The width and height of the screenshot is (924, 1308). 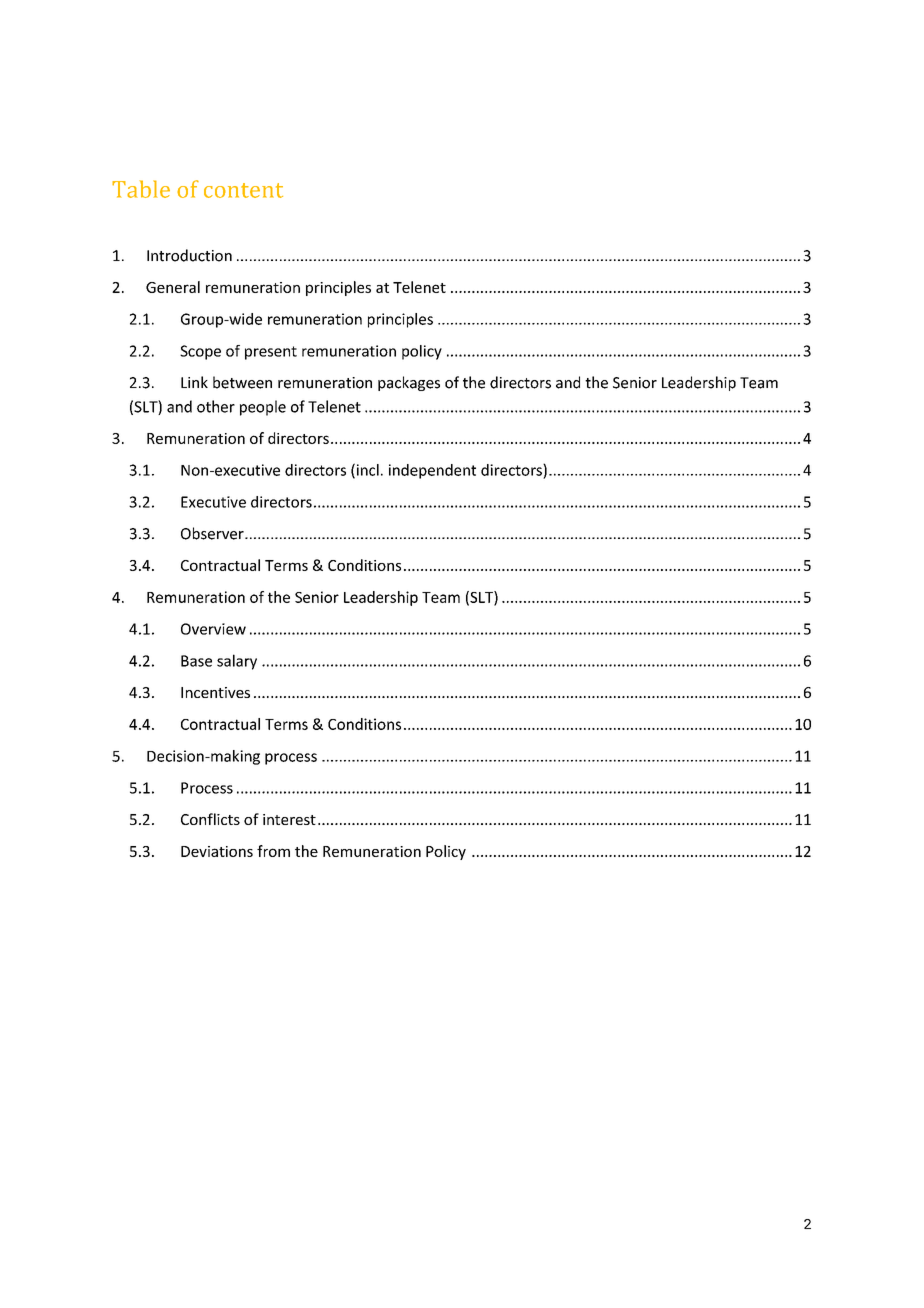 What do you see at coordinates (216, 406) in the screenshot?
I see `other` at bounding box center [216, 406].
